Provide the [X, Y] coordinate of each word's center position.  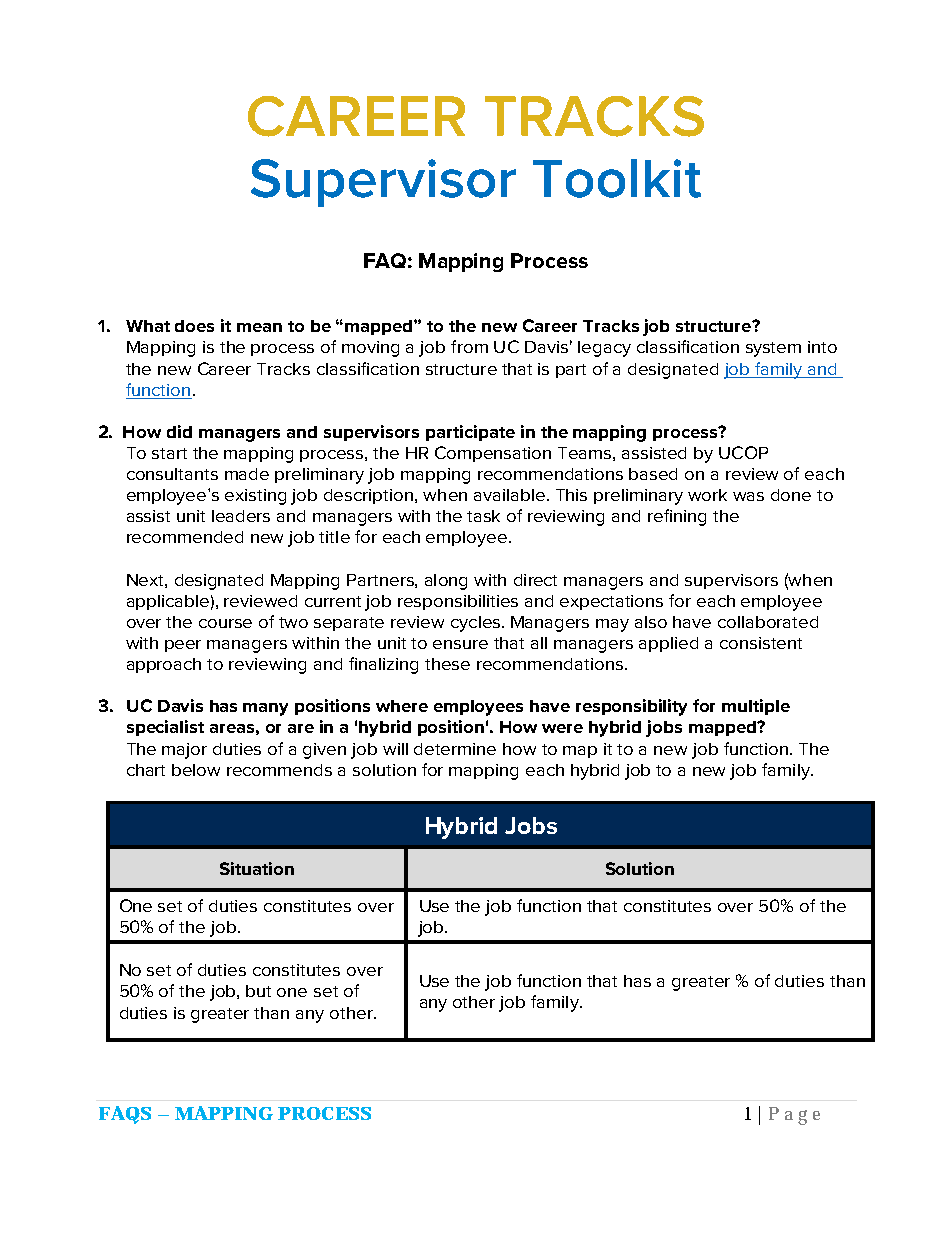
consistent [761, 643]
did [179, 431]
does [194, 326]
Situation [257, 868]
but [258, 991]
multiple [756, 707]
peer [183, 646]
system [773, 349]
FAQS [125, 1115]
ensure [460, 644]
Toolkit [617, 178]
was [748, 496]
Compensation [493, 454]
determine [455, 749]
